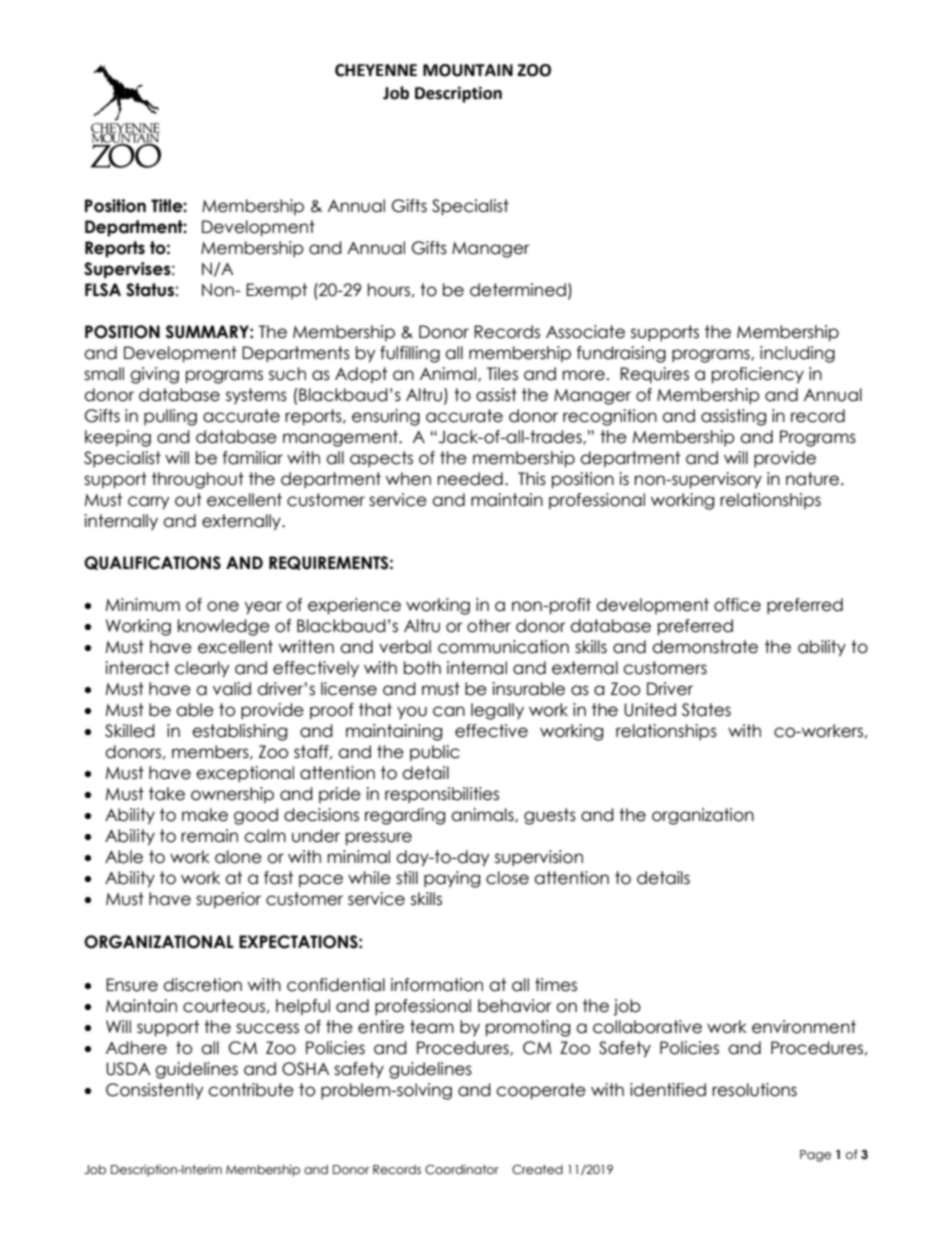 This screenshot has width=952, height=1233. What do you see at coordinates (468, 70) in the screenshot?
I see `MOUNTAIN` at bounding box center [468, 70].
